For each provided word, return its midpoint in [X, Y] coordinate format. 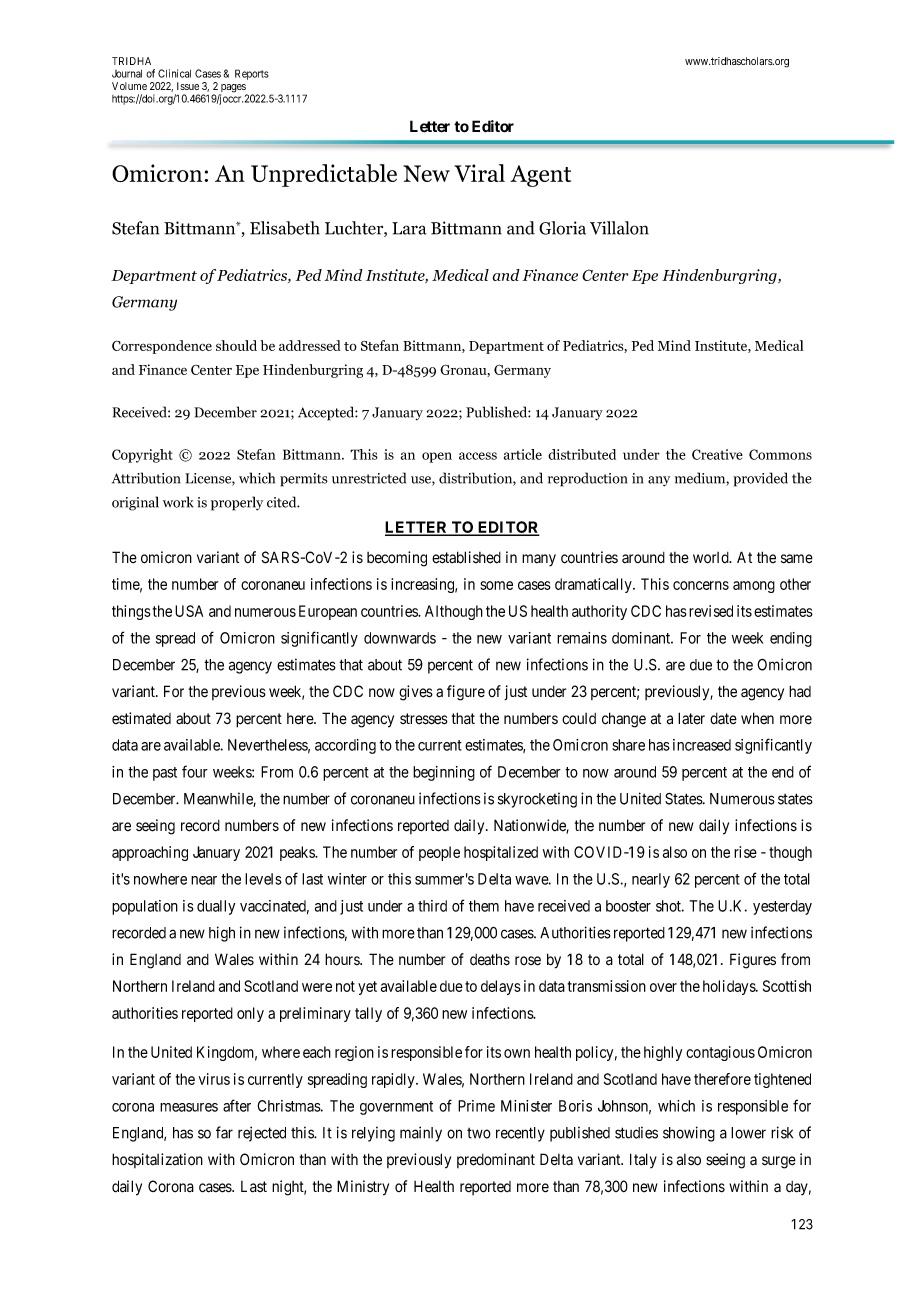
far [224, 1132]
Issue [188, 86]
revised [711, 611]
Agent [540, 176]
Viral [479, 173]
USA [189, 611]
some [496, 585]
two [479, 1133]
